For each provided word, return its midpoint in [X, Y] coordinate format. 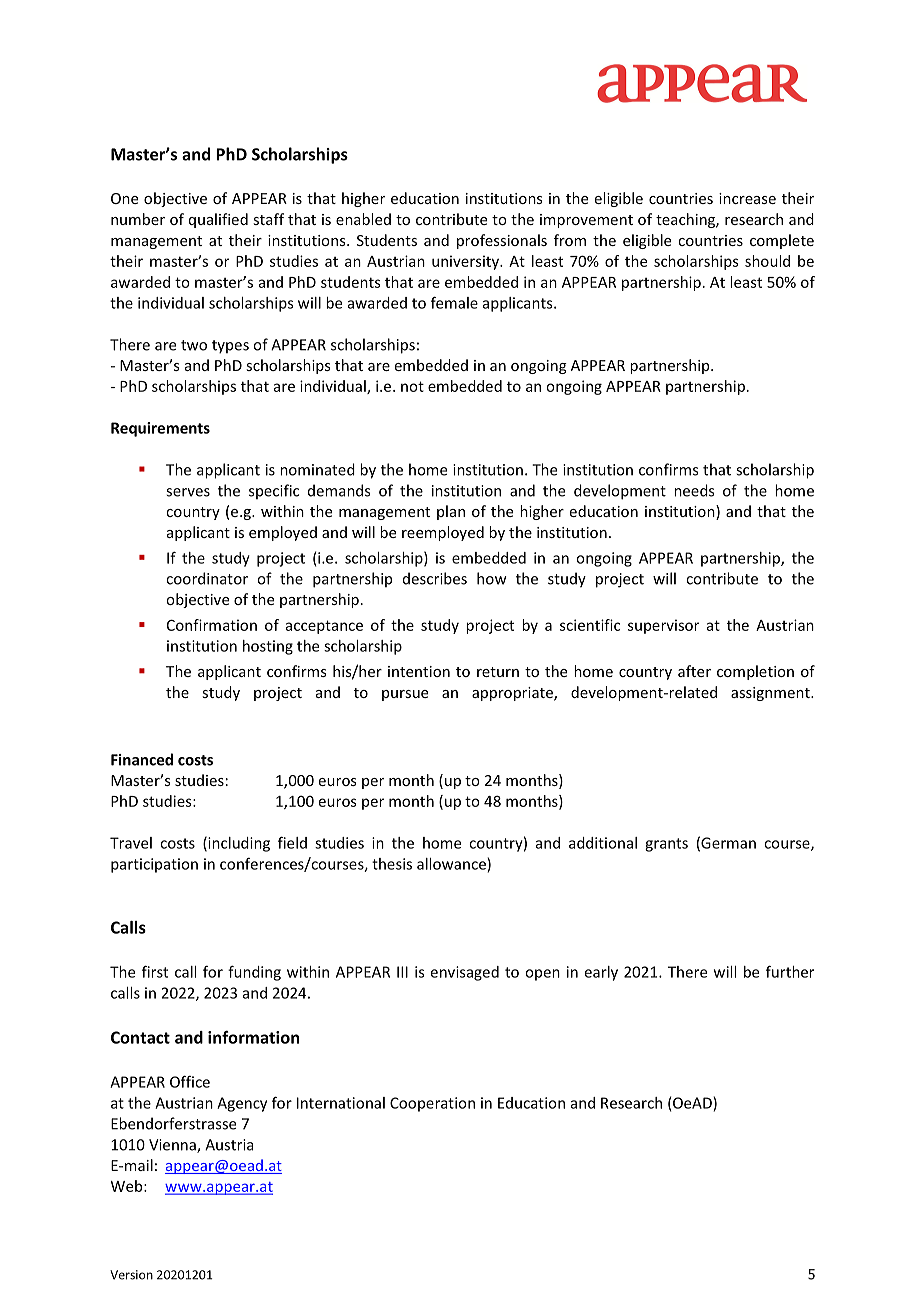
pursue [405, 695]
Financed [142, 759]
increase [747, 198]
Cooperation [432, 1104]
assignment [771, 694]
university [466, 262]
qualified [218, 220]
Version [131, 1275]
